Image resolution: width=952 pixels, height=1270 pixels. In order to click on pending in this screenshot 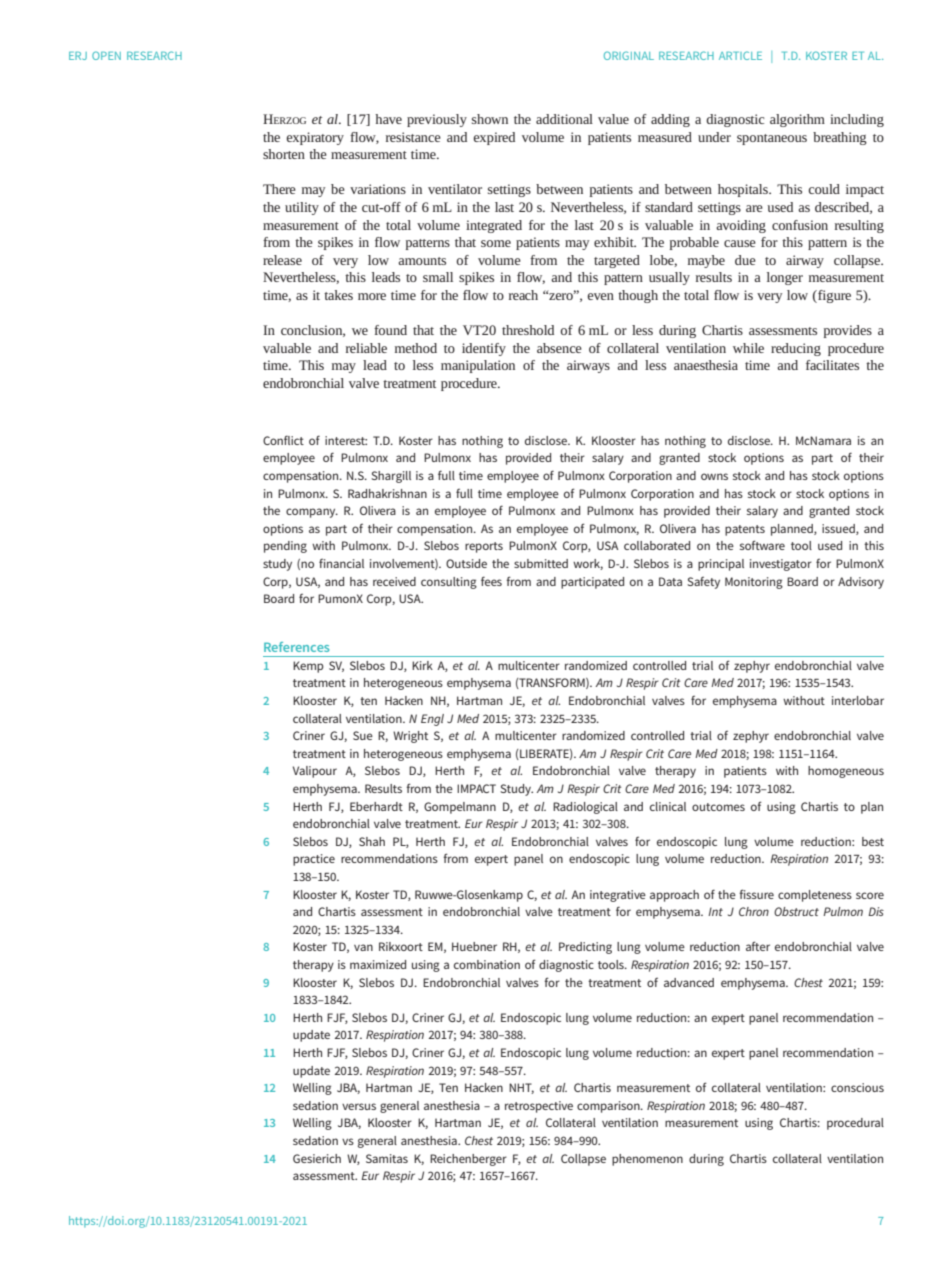, I will do `click(285, 547)`.
